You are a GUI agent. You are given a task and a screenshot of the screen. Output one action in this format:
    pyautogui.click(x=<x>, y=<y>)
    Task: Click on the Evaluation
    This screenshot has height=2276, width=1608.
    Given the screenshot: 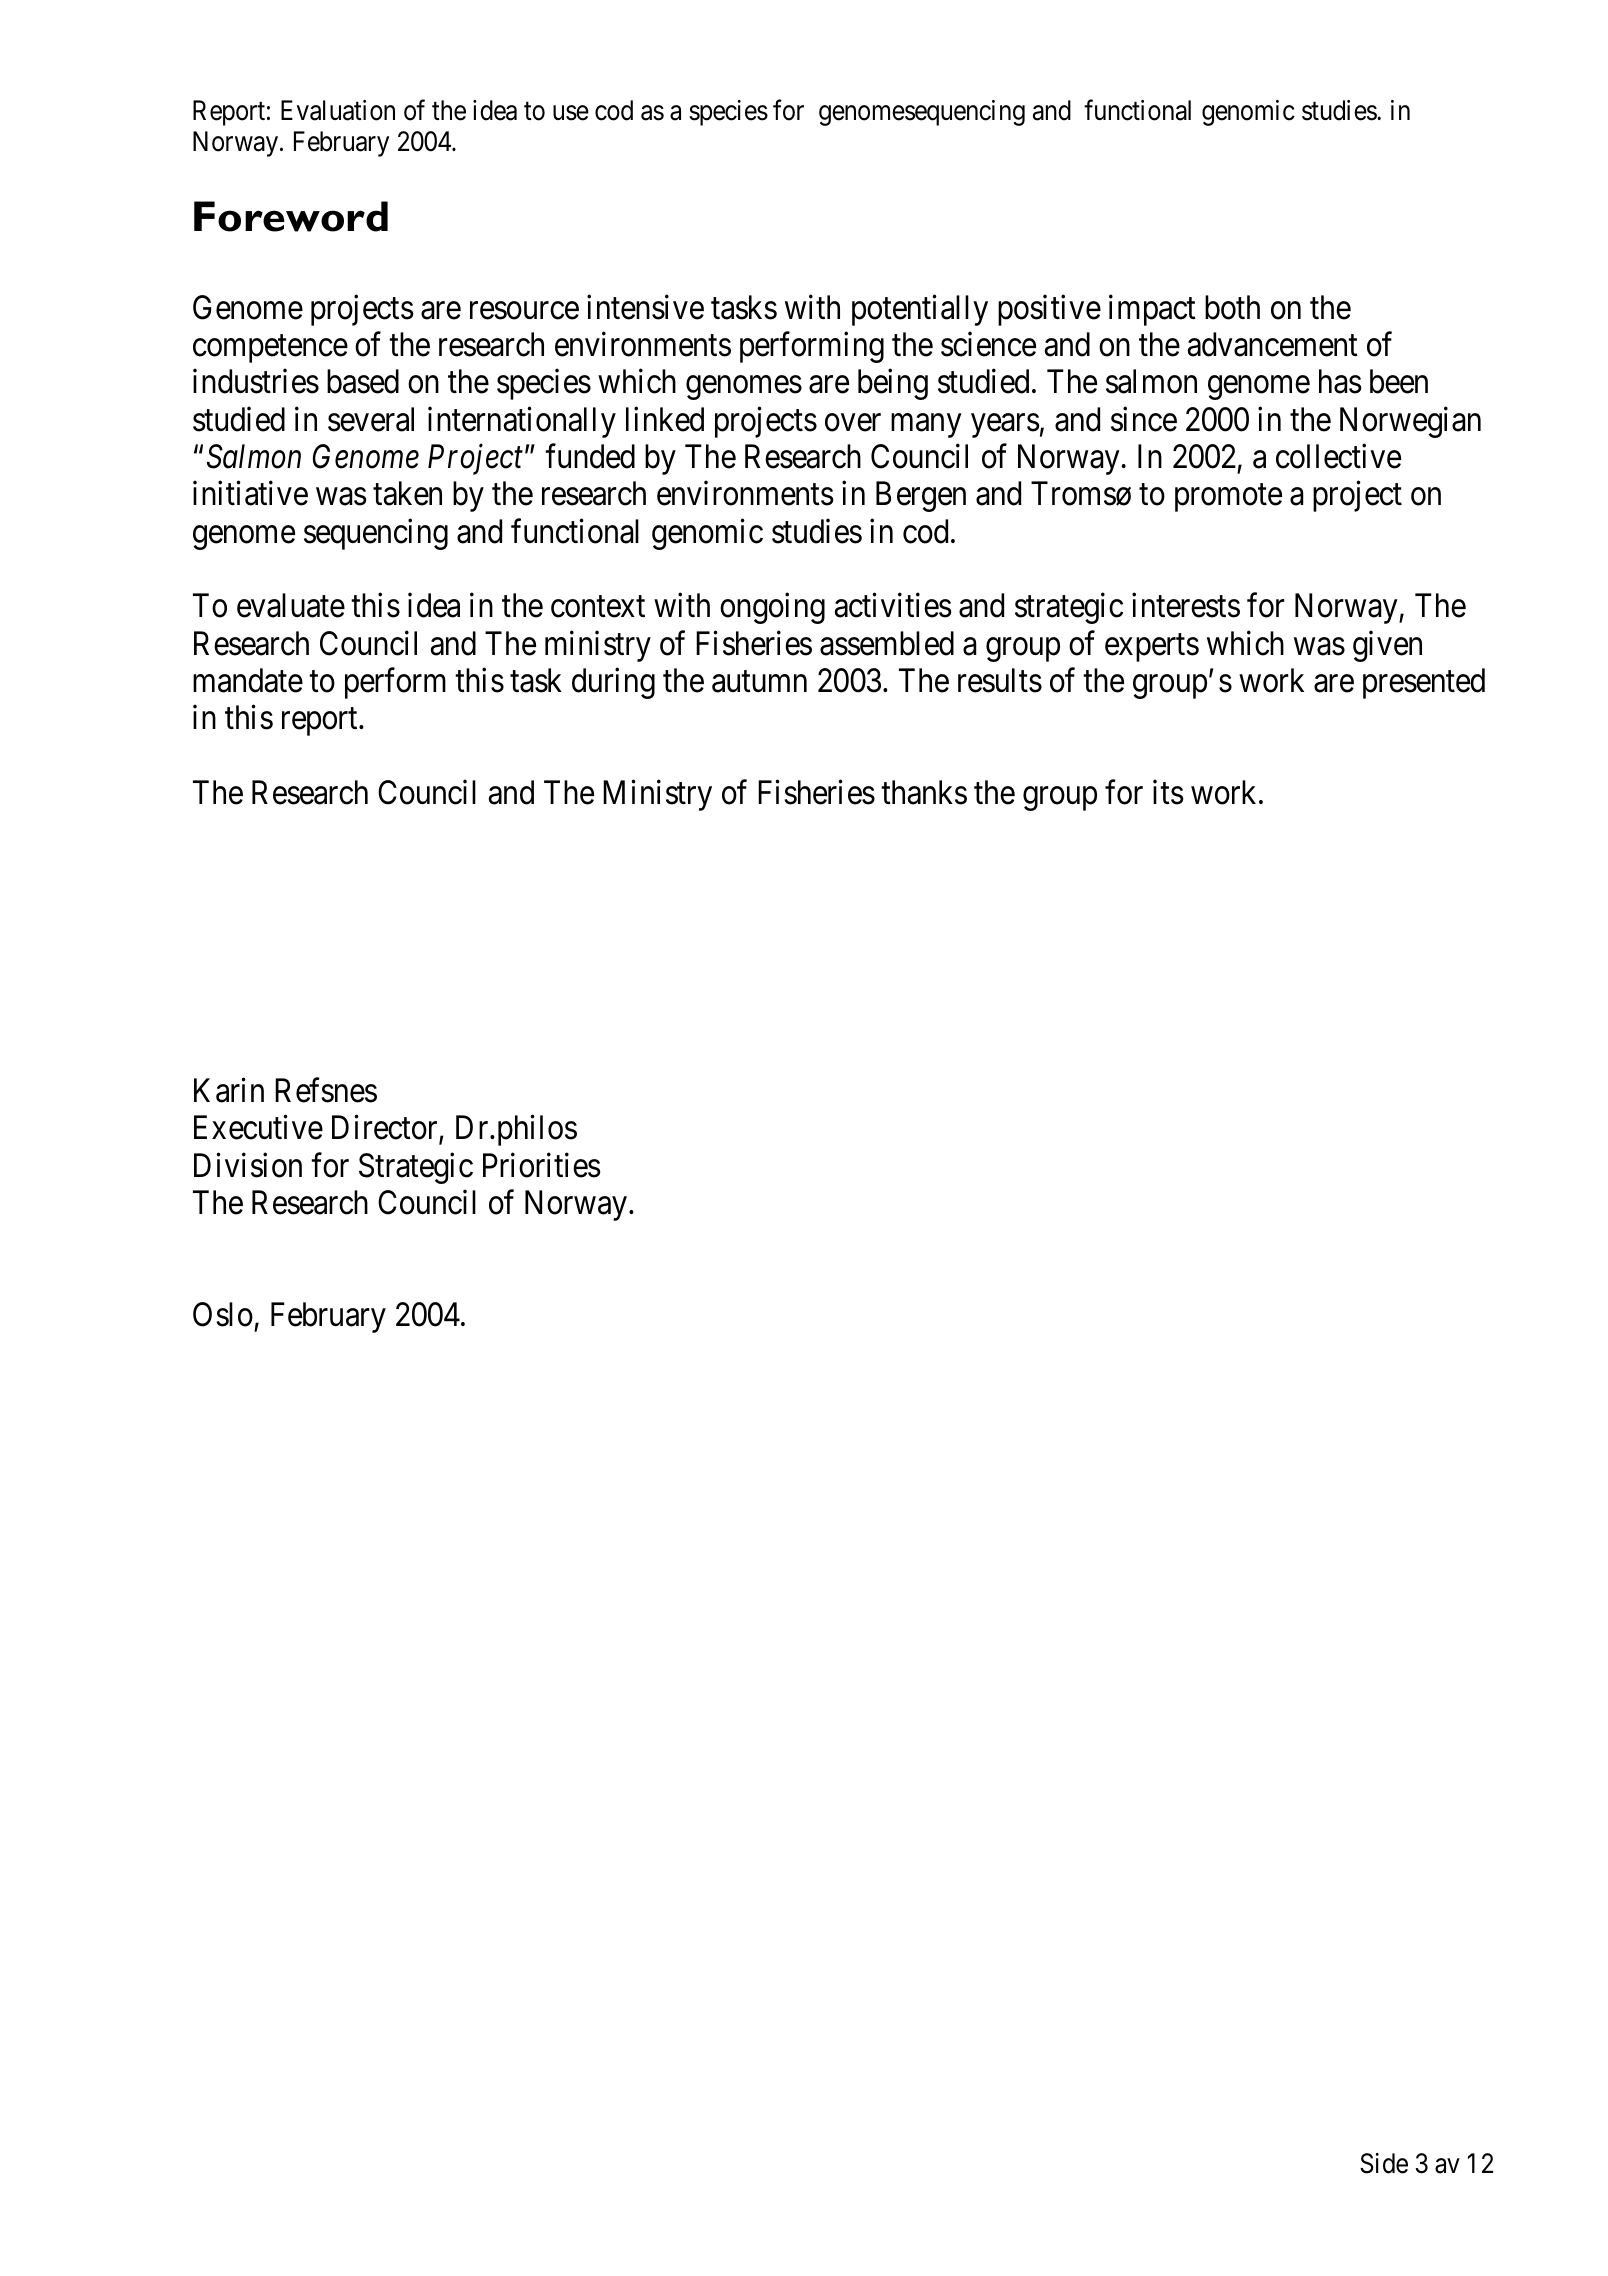 What is the action you would take?
    pyautogui.click(x=338, y=110)
